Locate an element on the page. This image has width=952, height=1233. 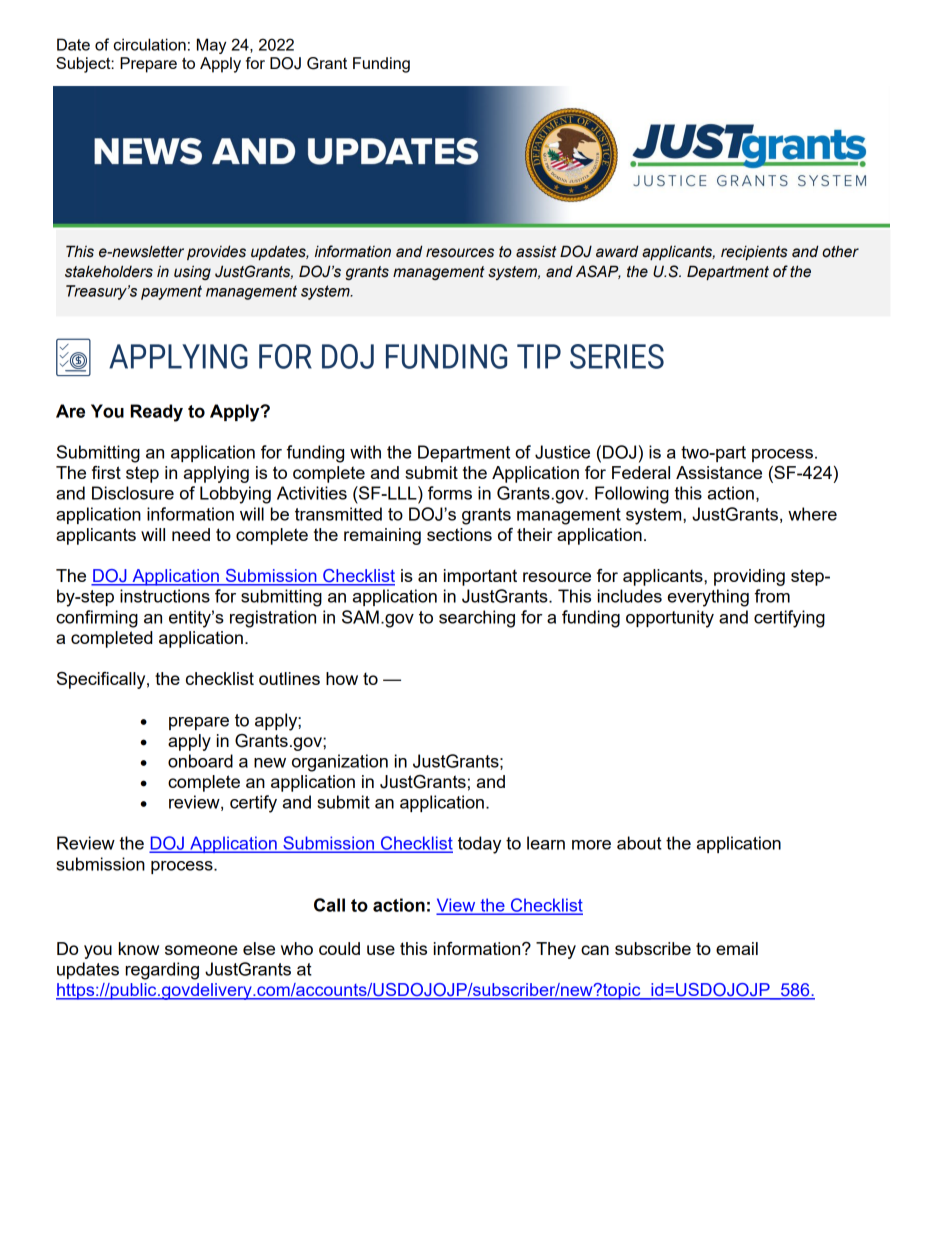
other is located at coordinates (840, 251).
